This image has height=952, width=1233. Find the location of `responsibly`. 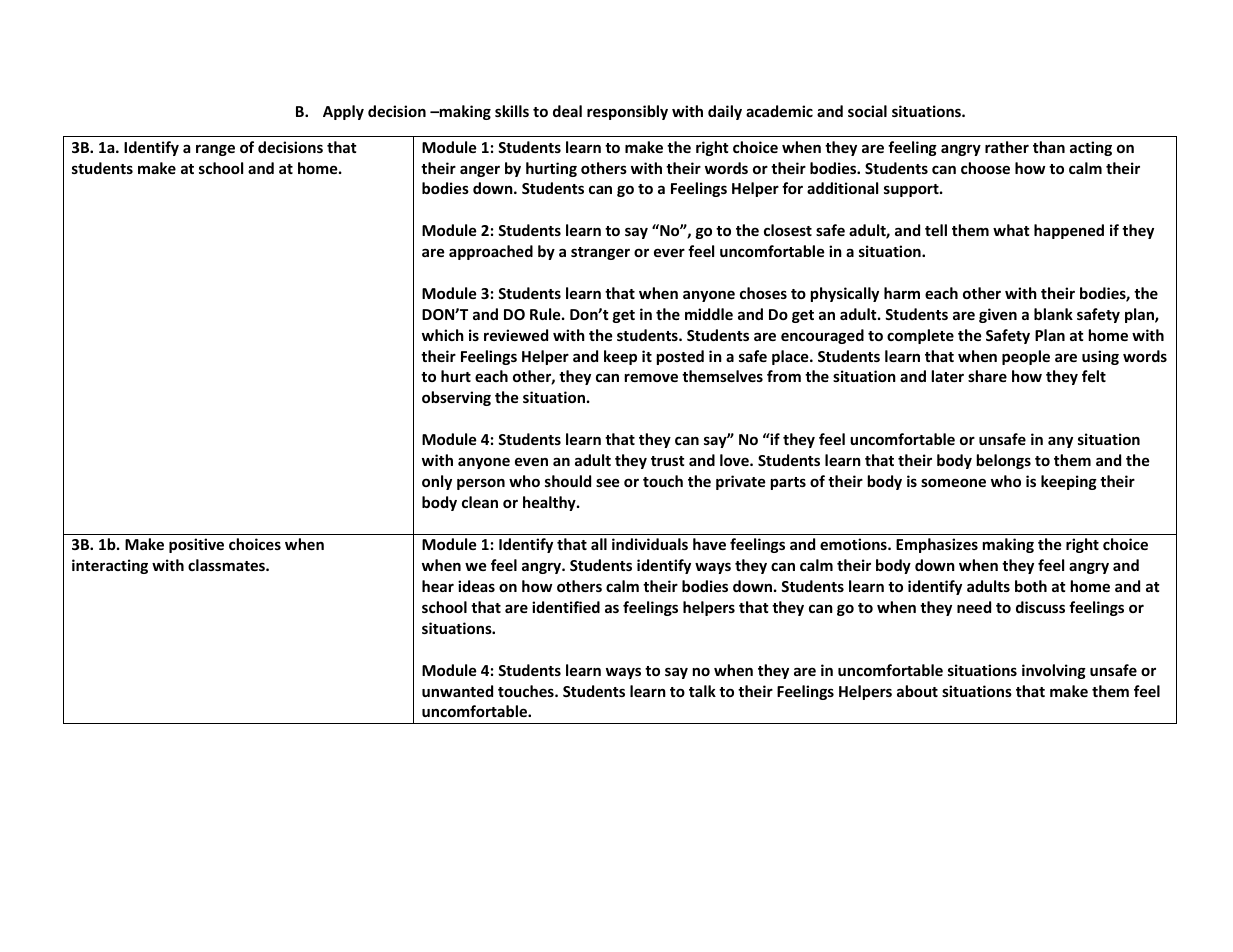

responsibly is located at coordinates (627, 112).
